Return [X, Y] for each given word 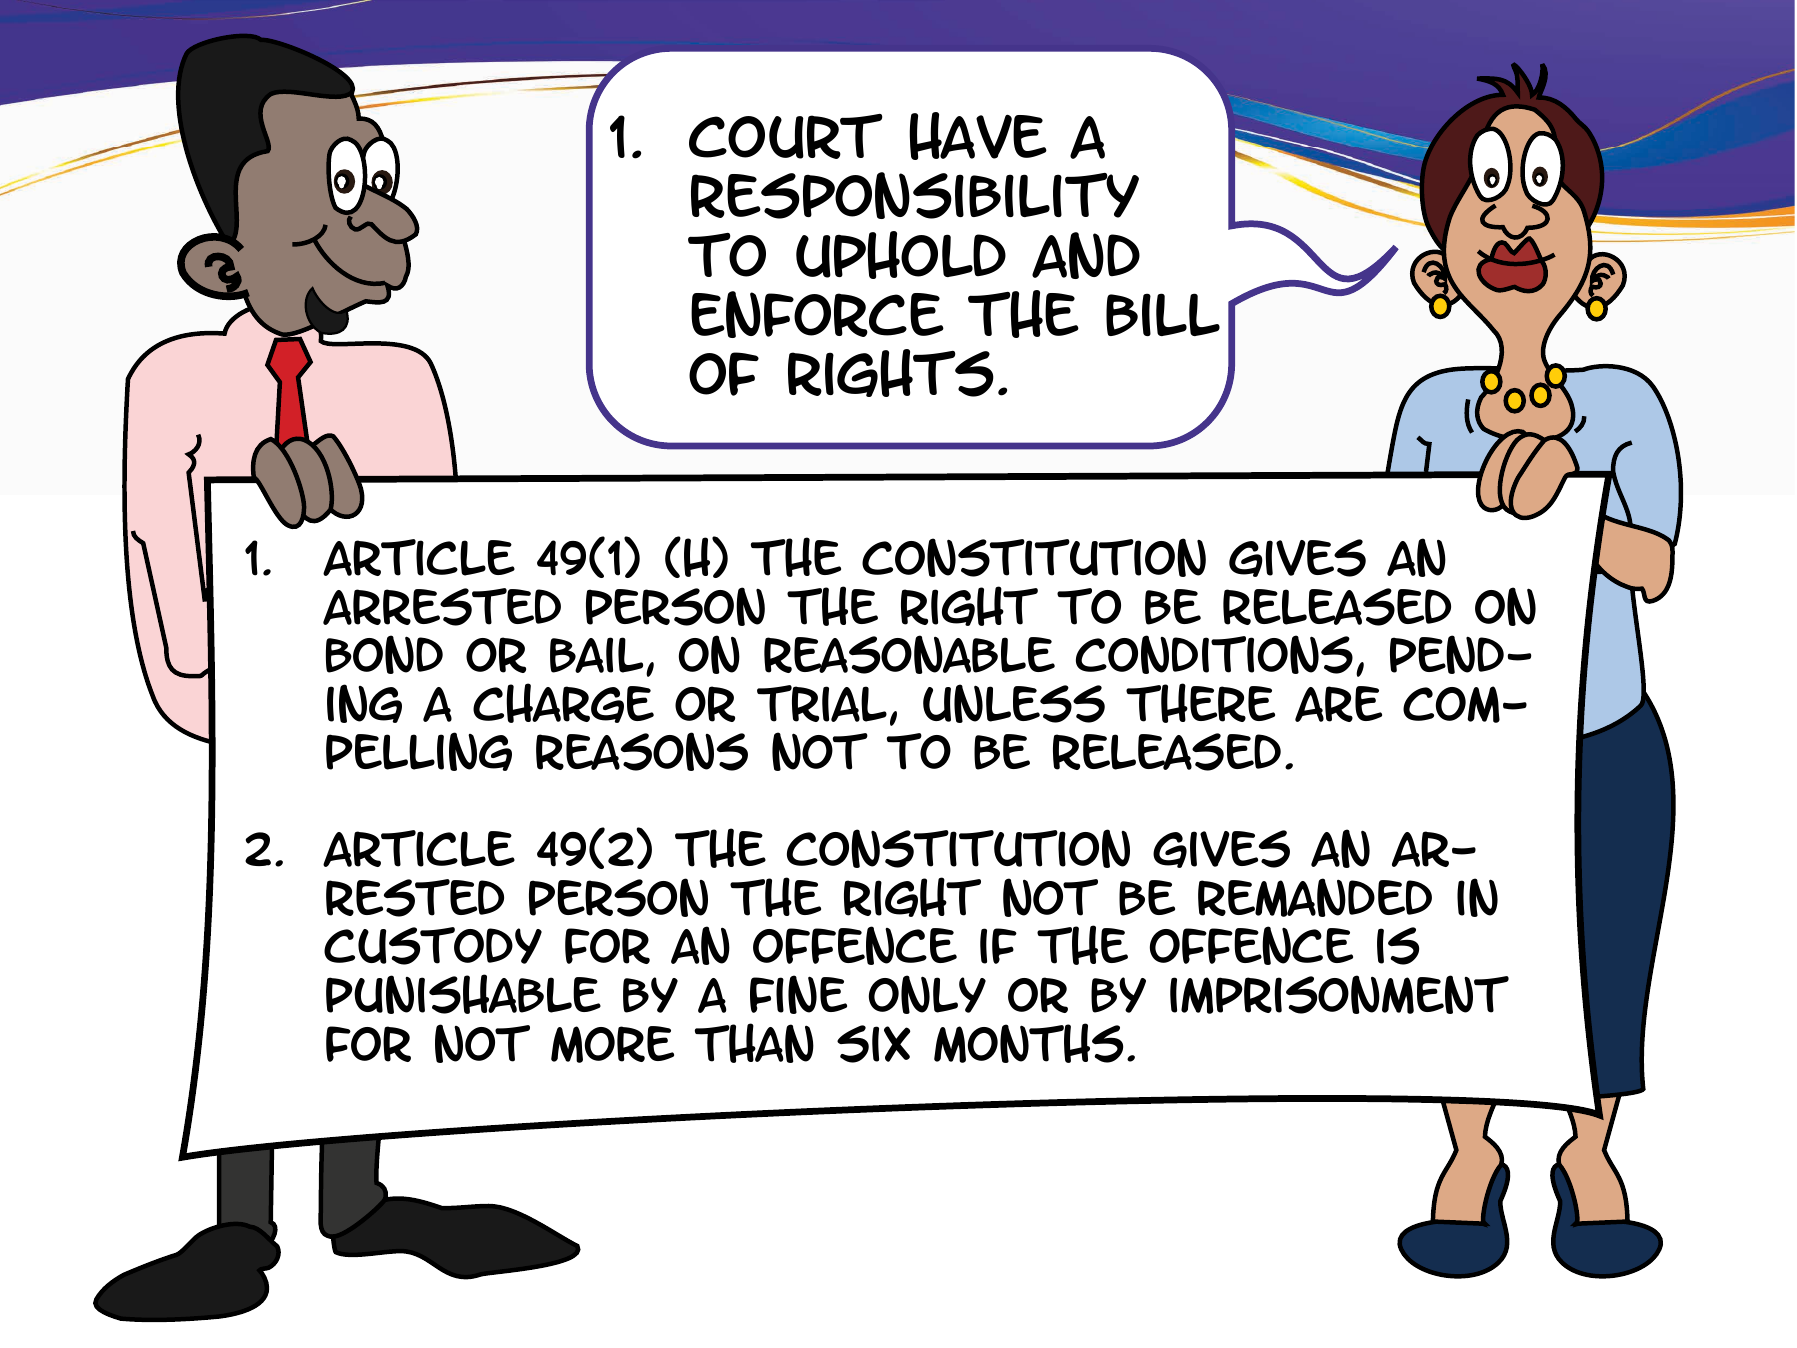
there [1200, 703]
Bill [1163, 314]
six [873, 1044]
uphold [901, 255]
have [978, 136]
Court [786, 136]
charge [563, 703]
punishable [463, 994]
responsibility [915, 195]
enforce [817, 314]
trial [822, 703]
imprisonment [1339, 994]
